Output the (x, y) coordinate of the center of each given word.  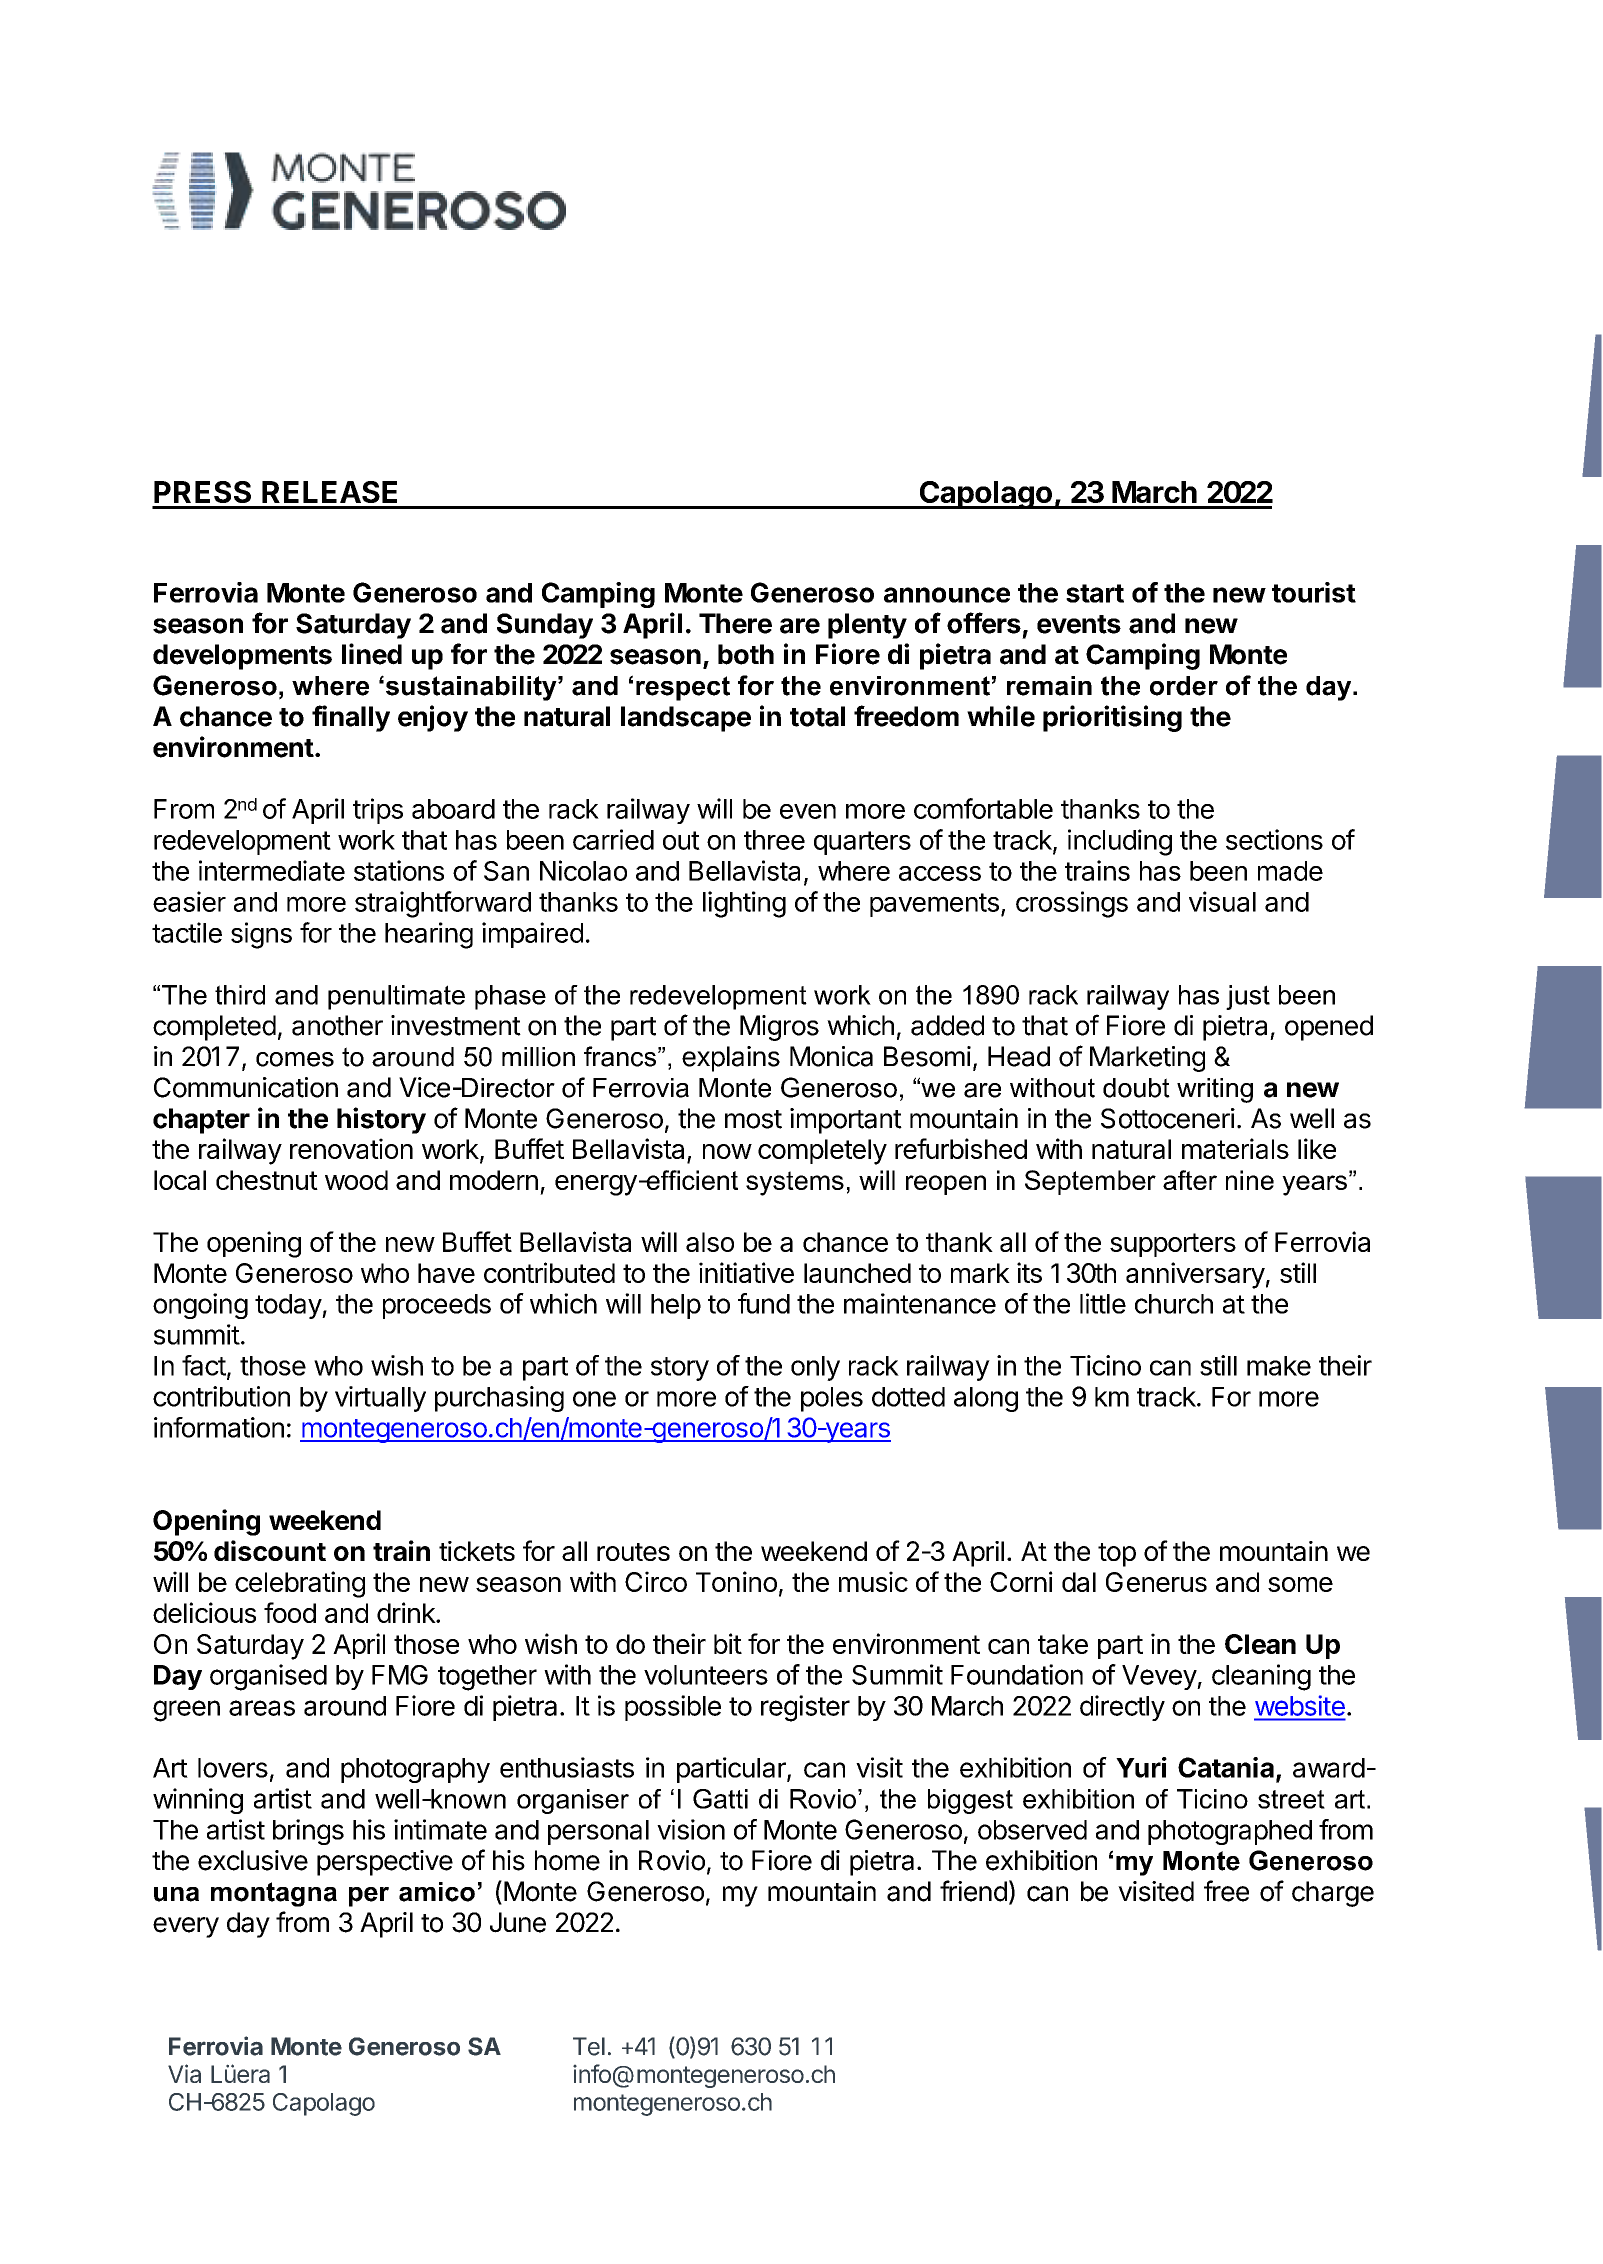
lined (372, 654)
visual (1222, 901)
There (735, 623)
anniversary (1195, 1275)
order (1184, 686)
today (289, 1306)
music (873, 1581)
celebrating (300, 1584)
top (1117, 1555)
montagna (274, 1894)
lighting (744, 904)
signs (261, 935)
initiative (746, 1272)
